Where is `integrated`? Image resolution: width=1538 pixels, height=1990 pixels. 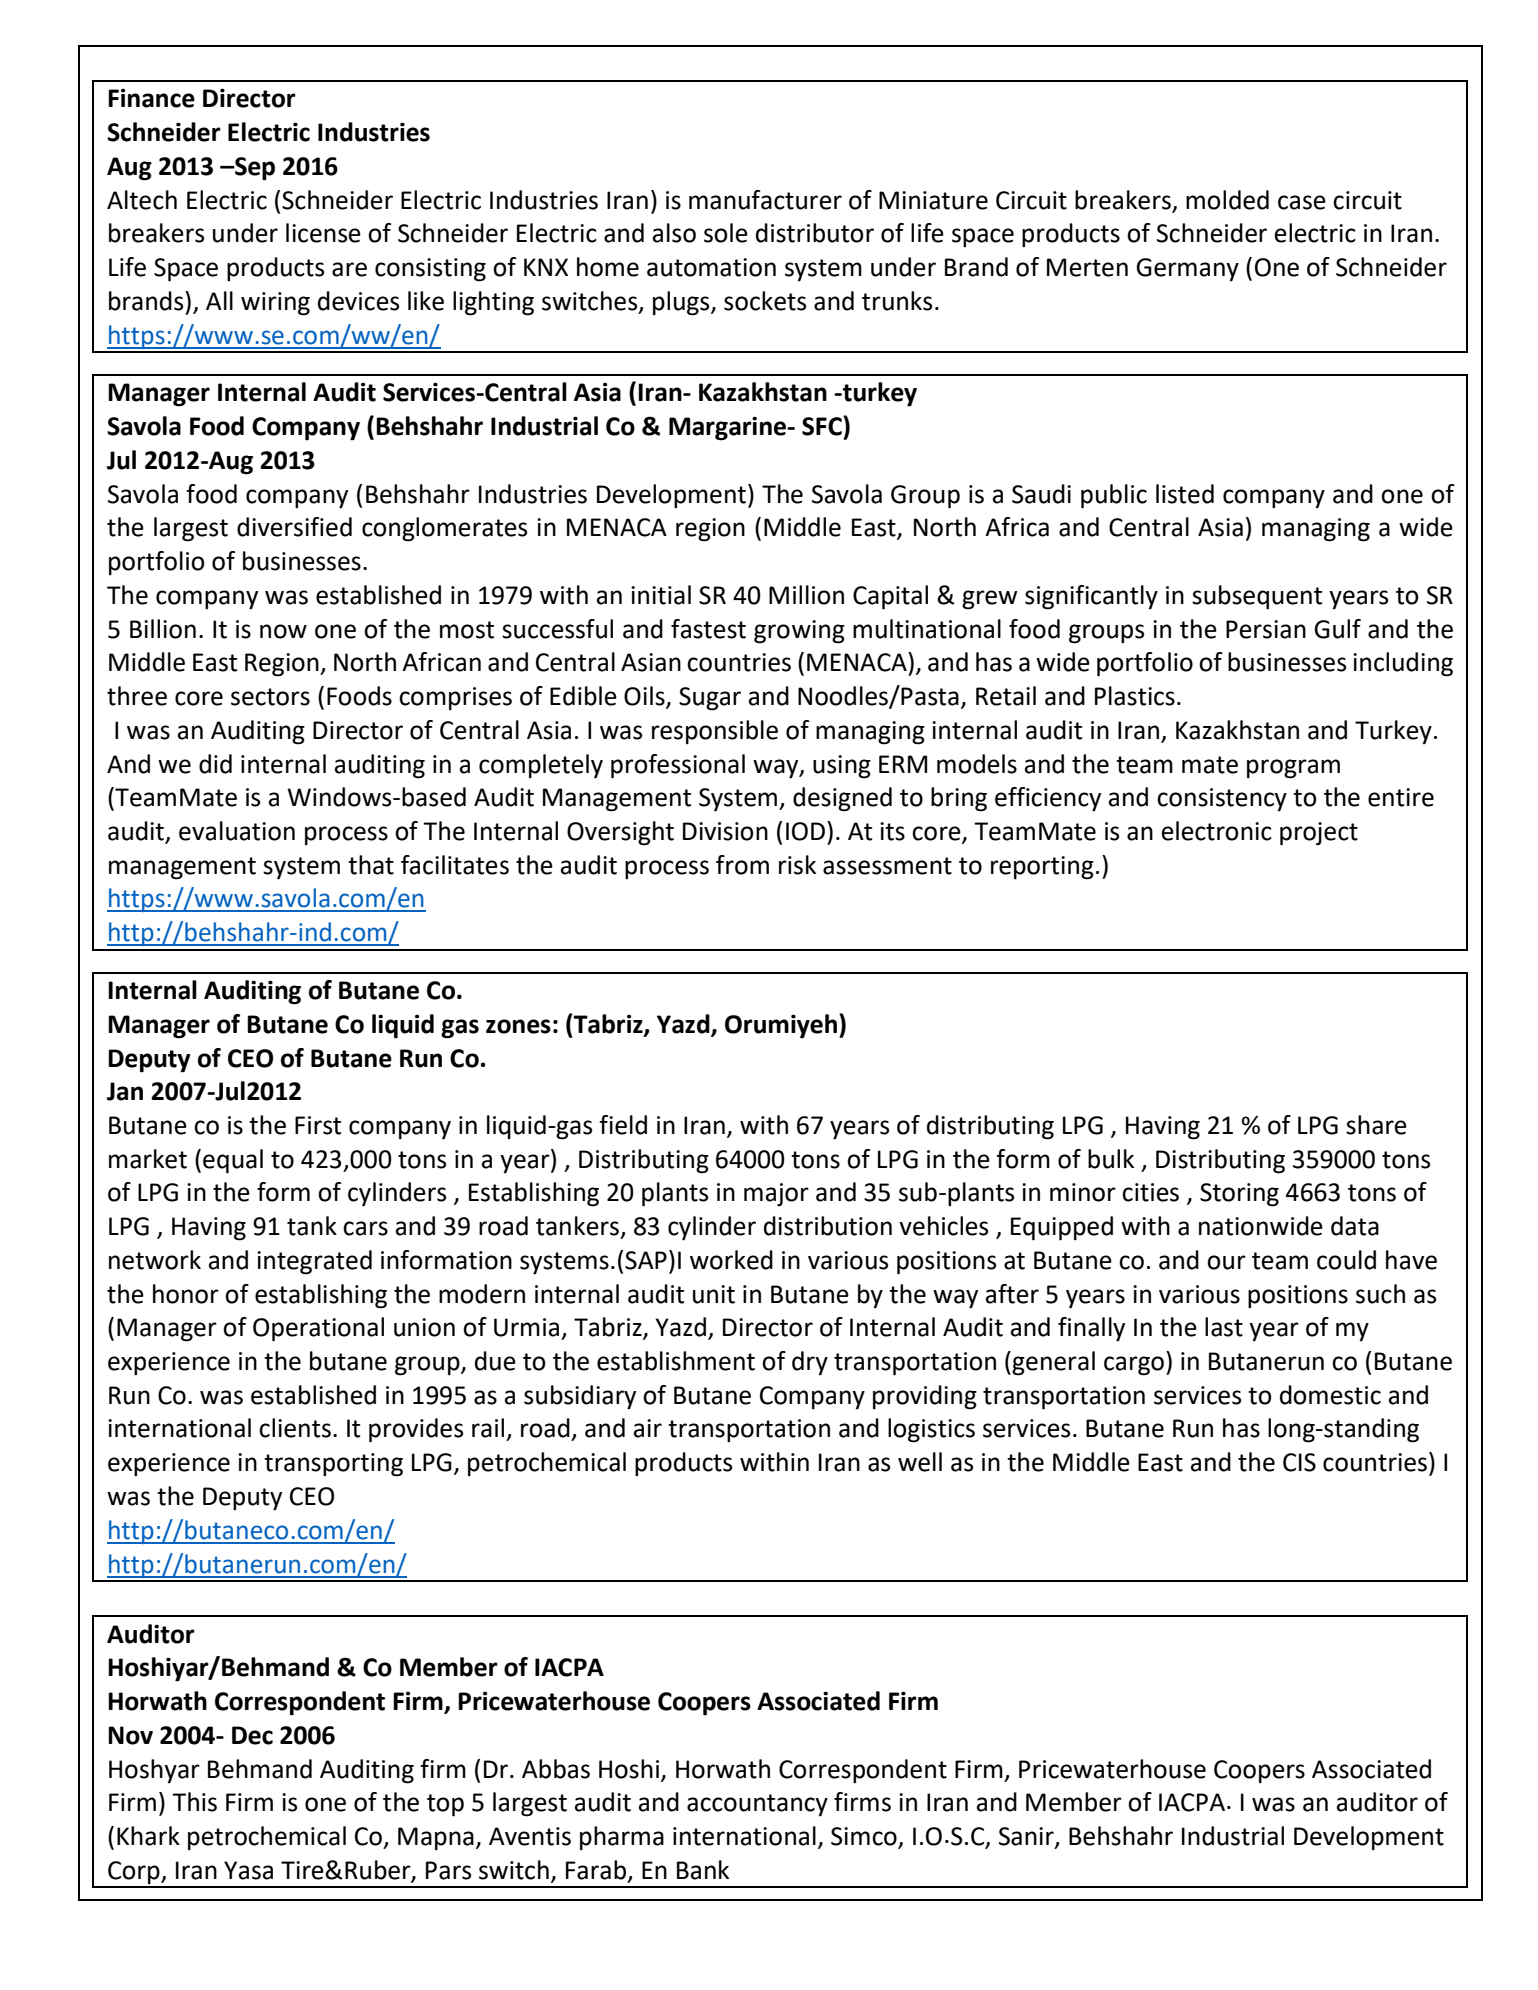
integrated is located at coordinates (314, 1262).
